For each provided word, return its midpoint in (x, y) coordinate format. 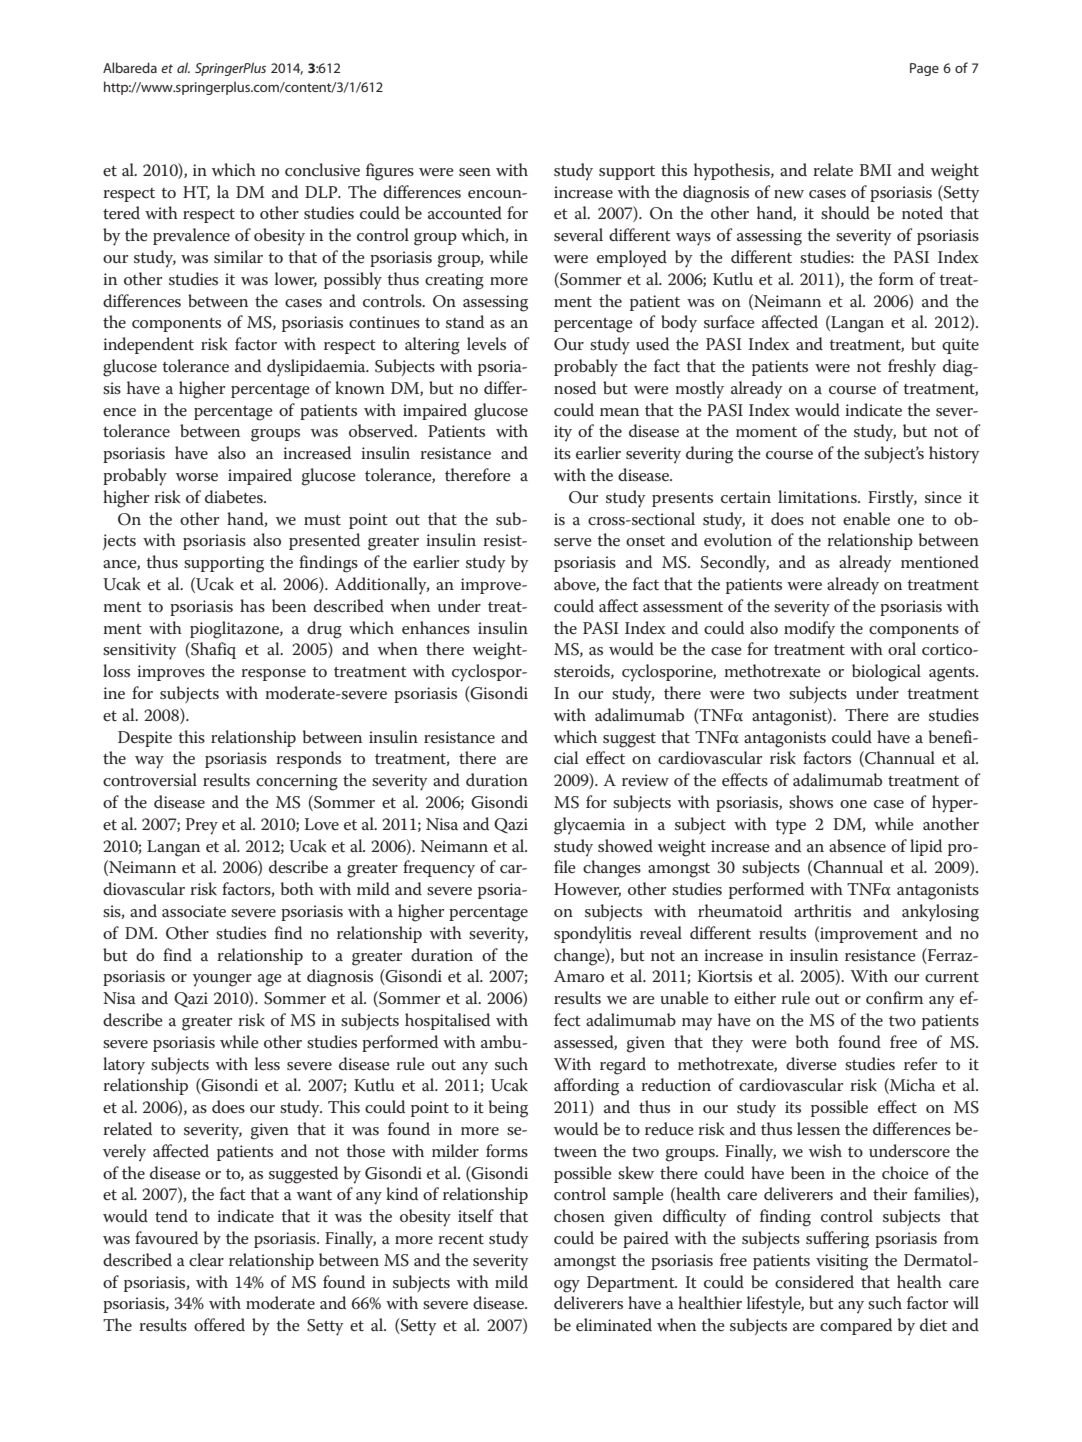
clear (206, 1260)
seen (475, 172)
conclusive (322, 170)
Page (924, 69)
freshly (912, 368)
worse (197, 477)
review (645, 780)
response (273, 675)
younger (222, 980)
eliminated (614, 1324)
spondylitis (592, 935)
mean (619, 412)
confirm (894, 998)
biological (886, 673)
